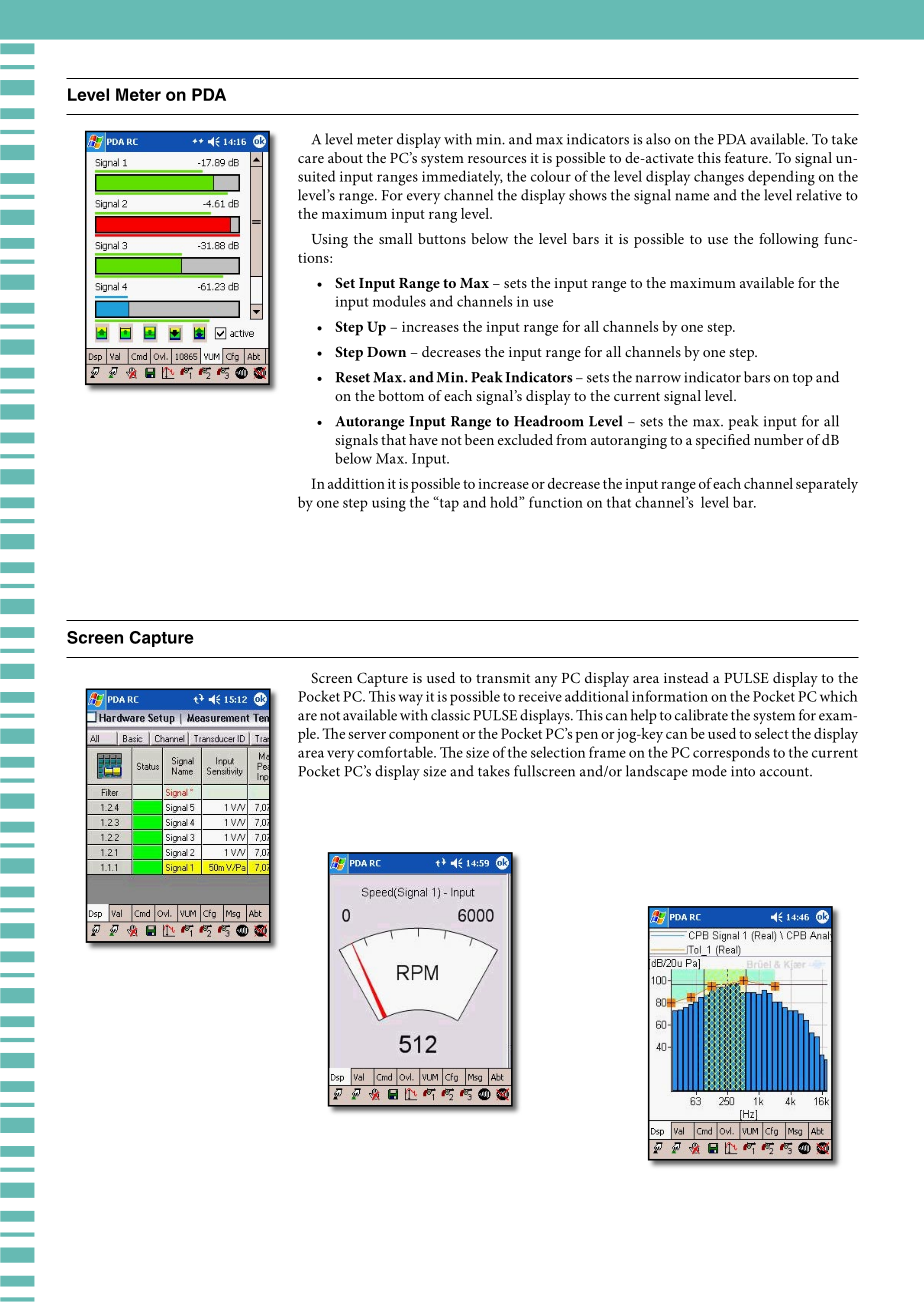 The image size is (924, 1308). Describe the element at coordinates (778, 439) in the document. I see `number` at that location.
